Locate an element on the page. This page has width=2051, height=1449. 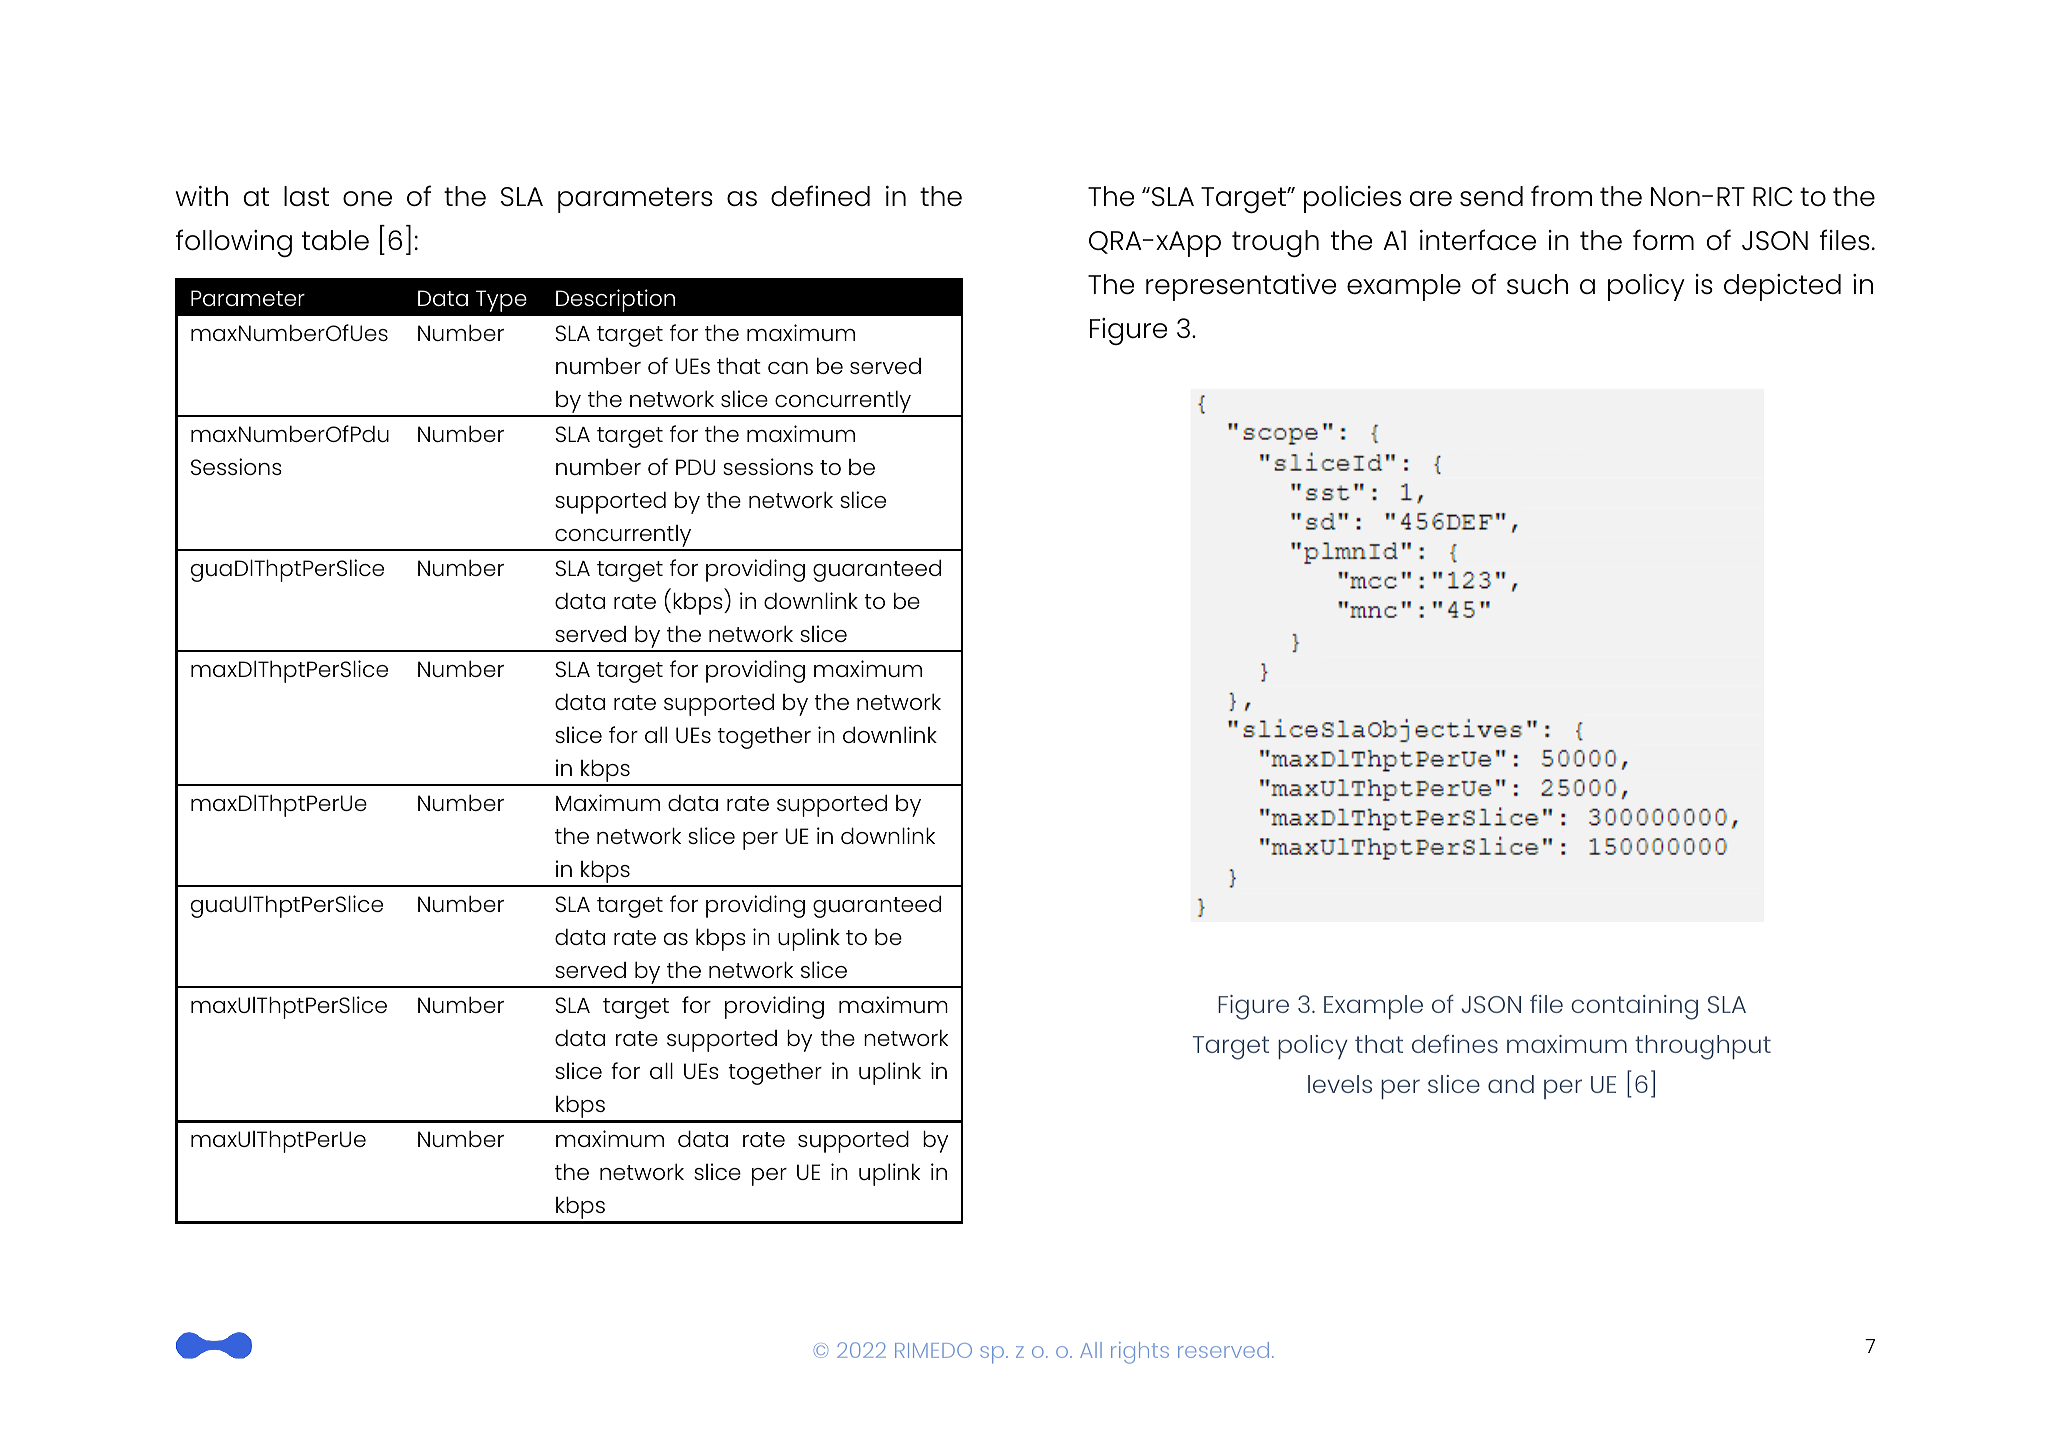
defined is located at coordinates (820, 196).
